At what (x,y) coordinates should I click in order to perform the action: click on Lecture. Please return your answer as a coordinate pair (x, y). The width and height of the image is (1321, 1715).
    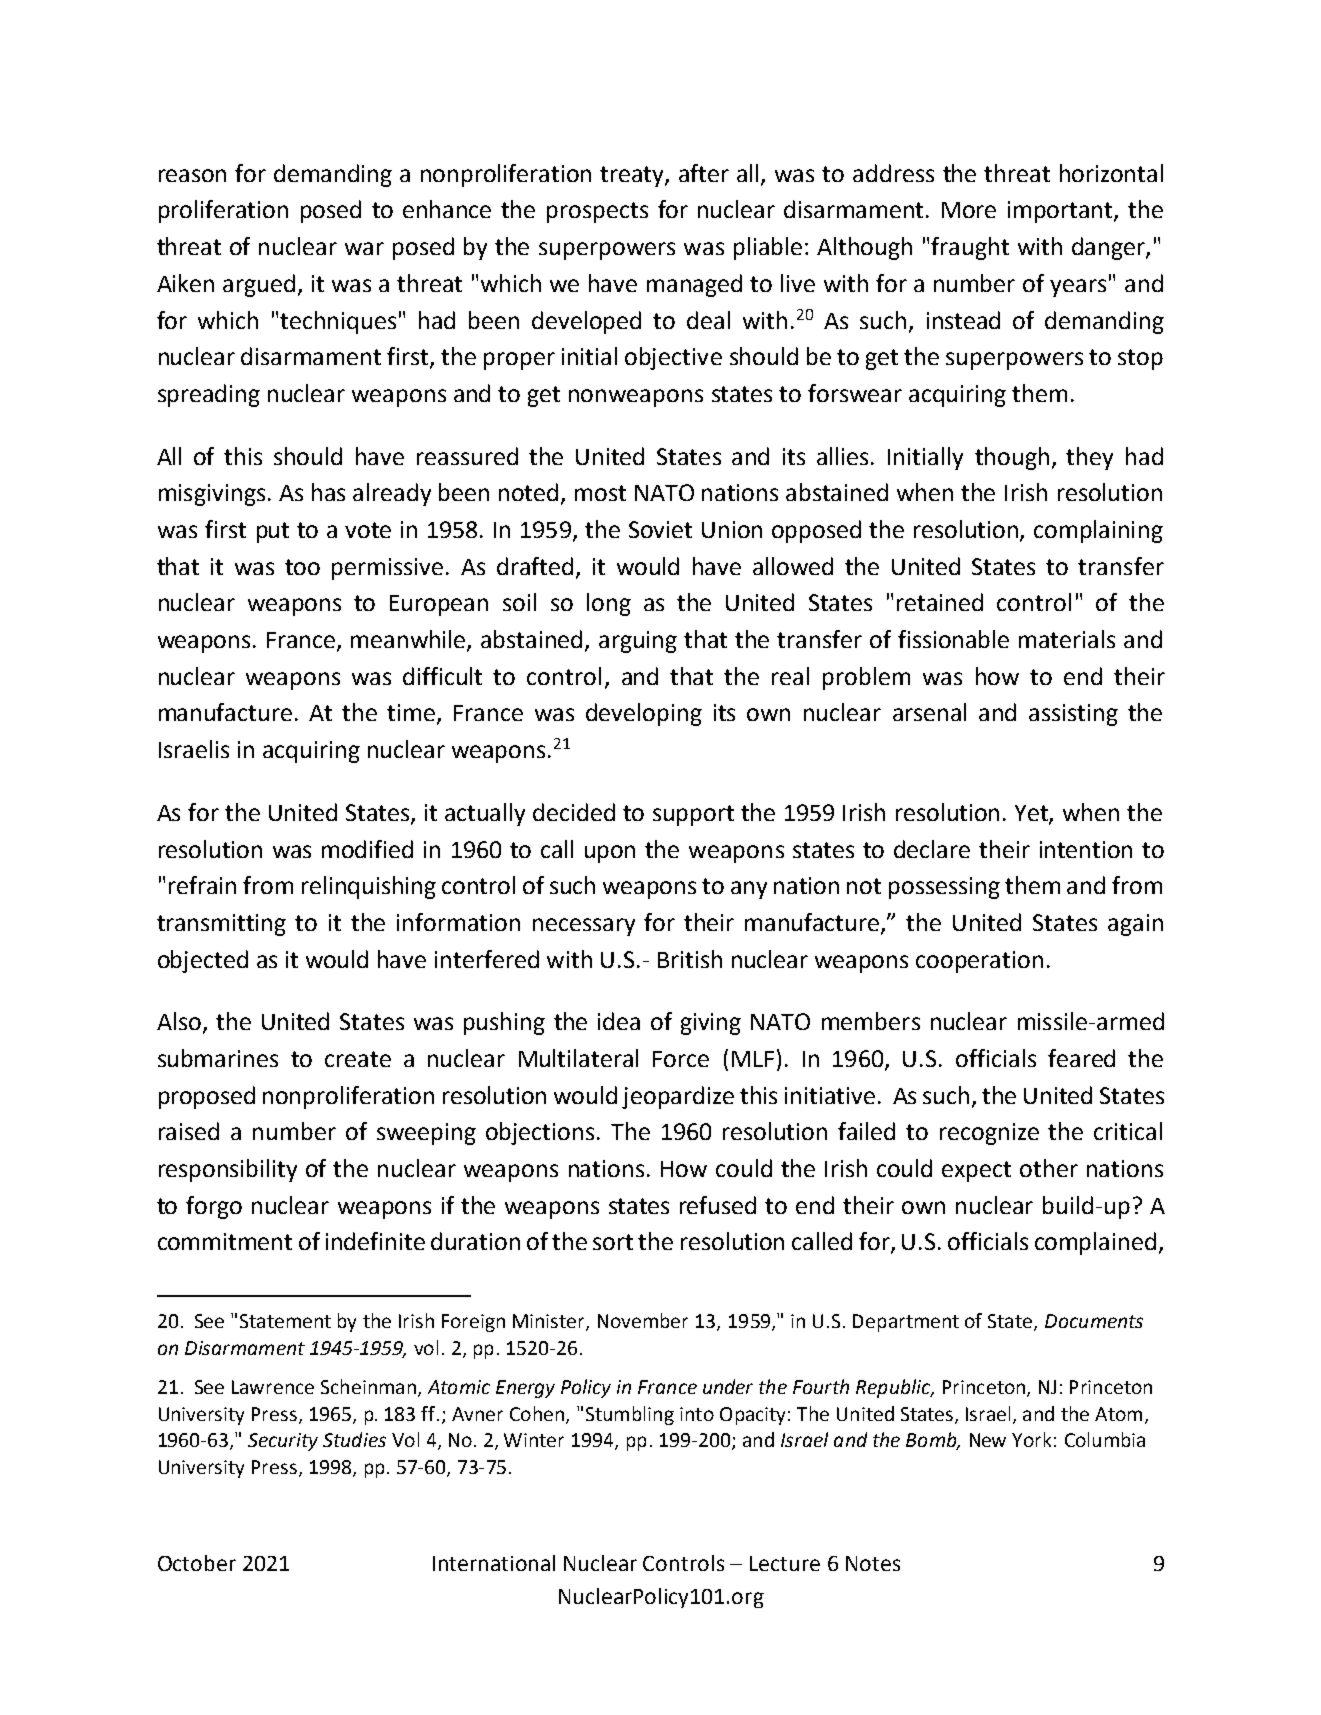
    Looking at the image, I should click on (785, 1563).
